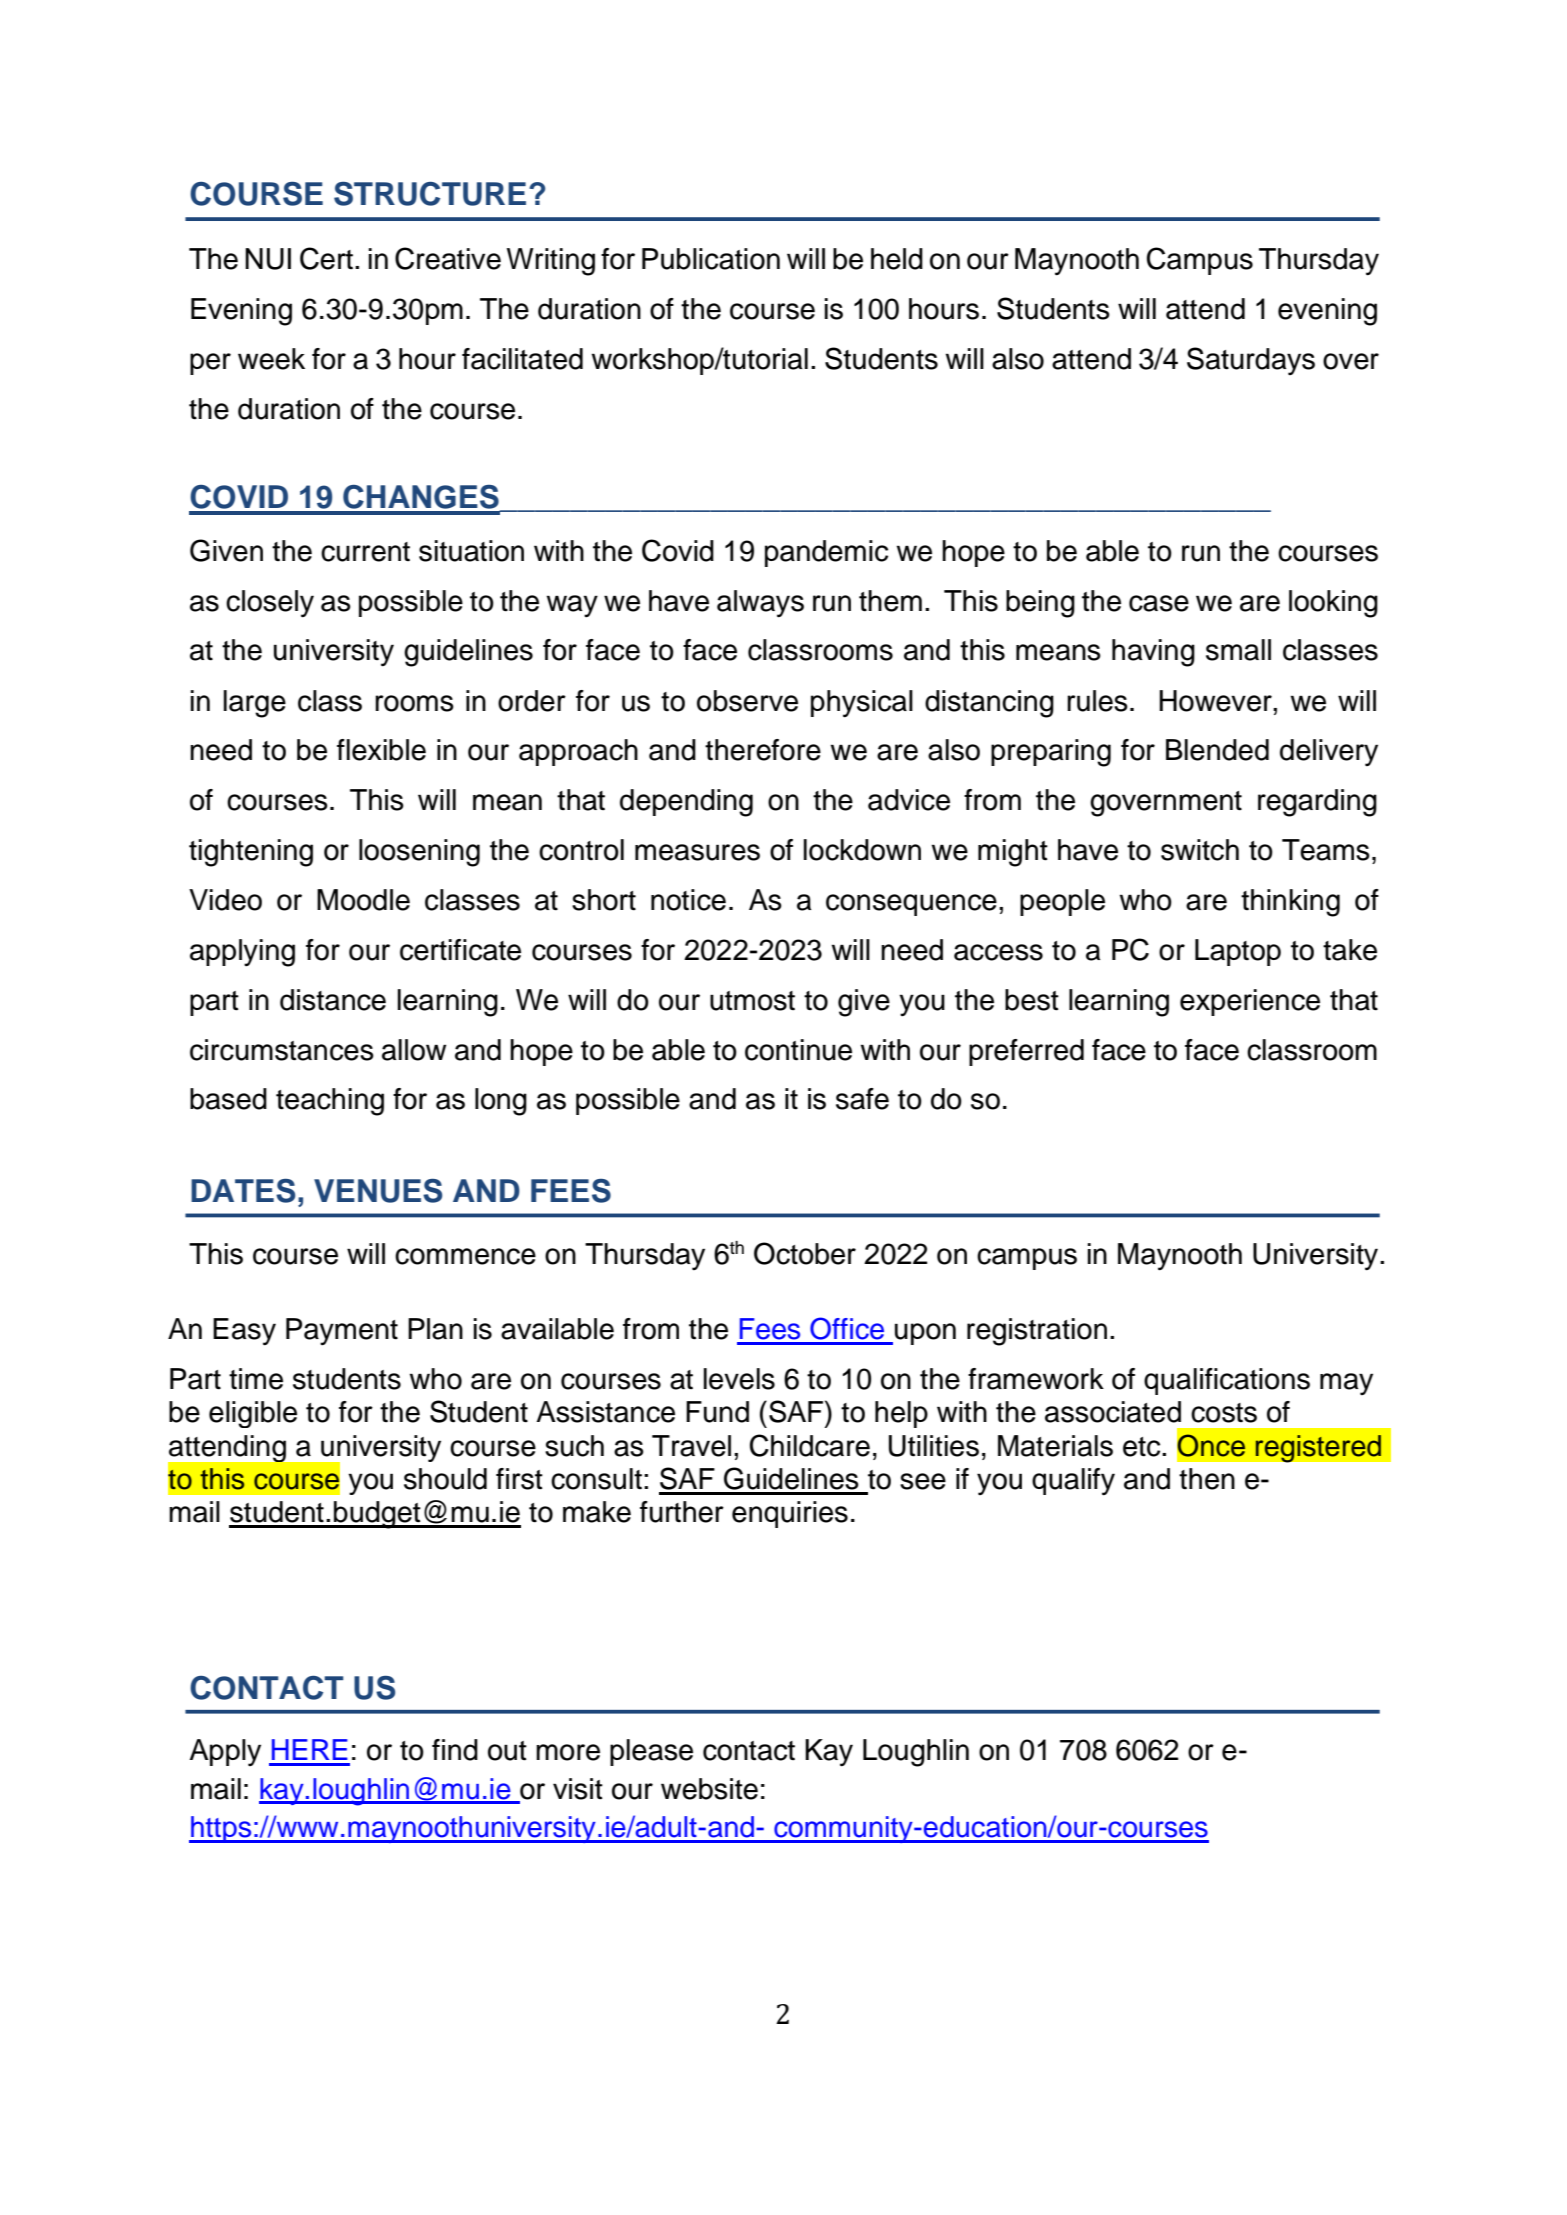  Describe the element at coordinates (1250, 1002) in the screenshot. I see `experience` at that location.
